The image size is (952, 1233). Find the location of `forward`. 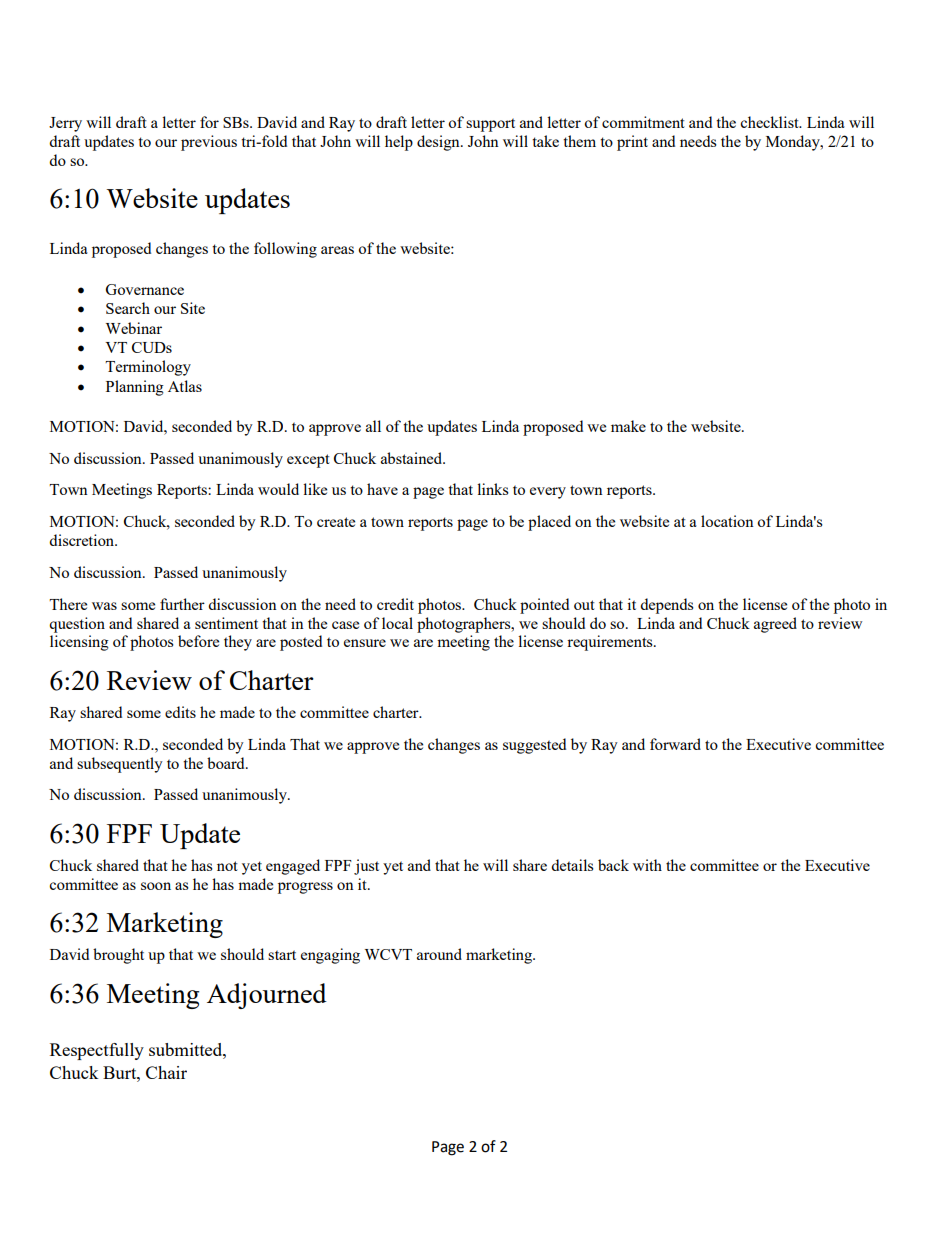

forward is located at coordinates (675, 744).
